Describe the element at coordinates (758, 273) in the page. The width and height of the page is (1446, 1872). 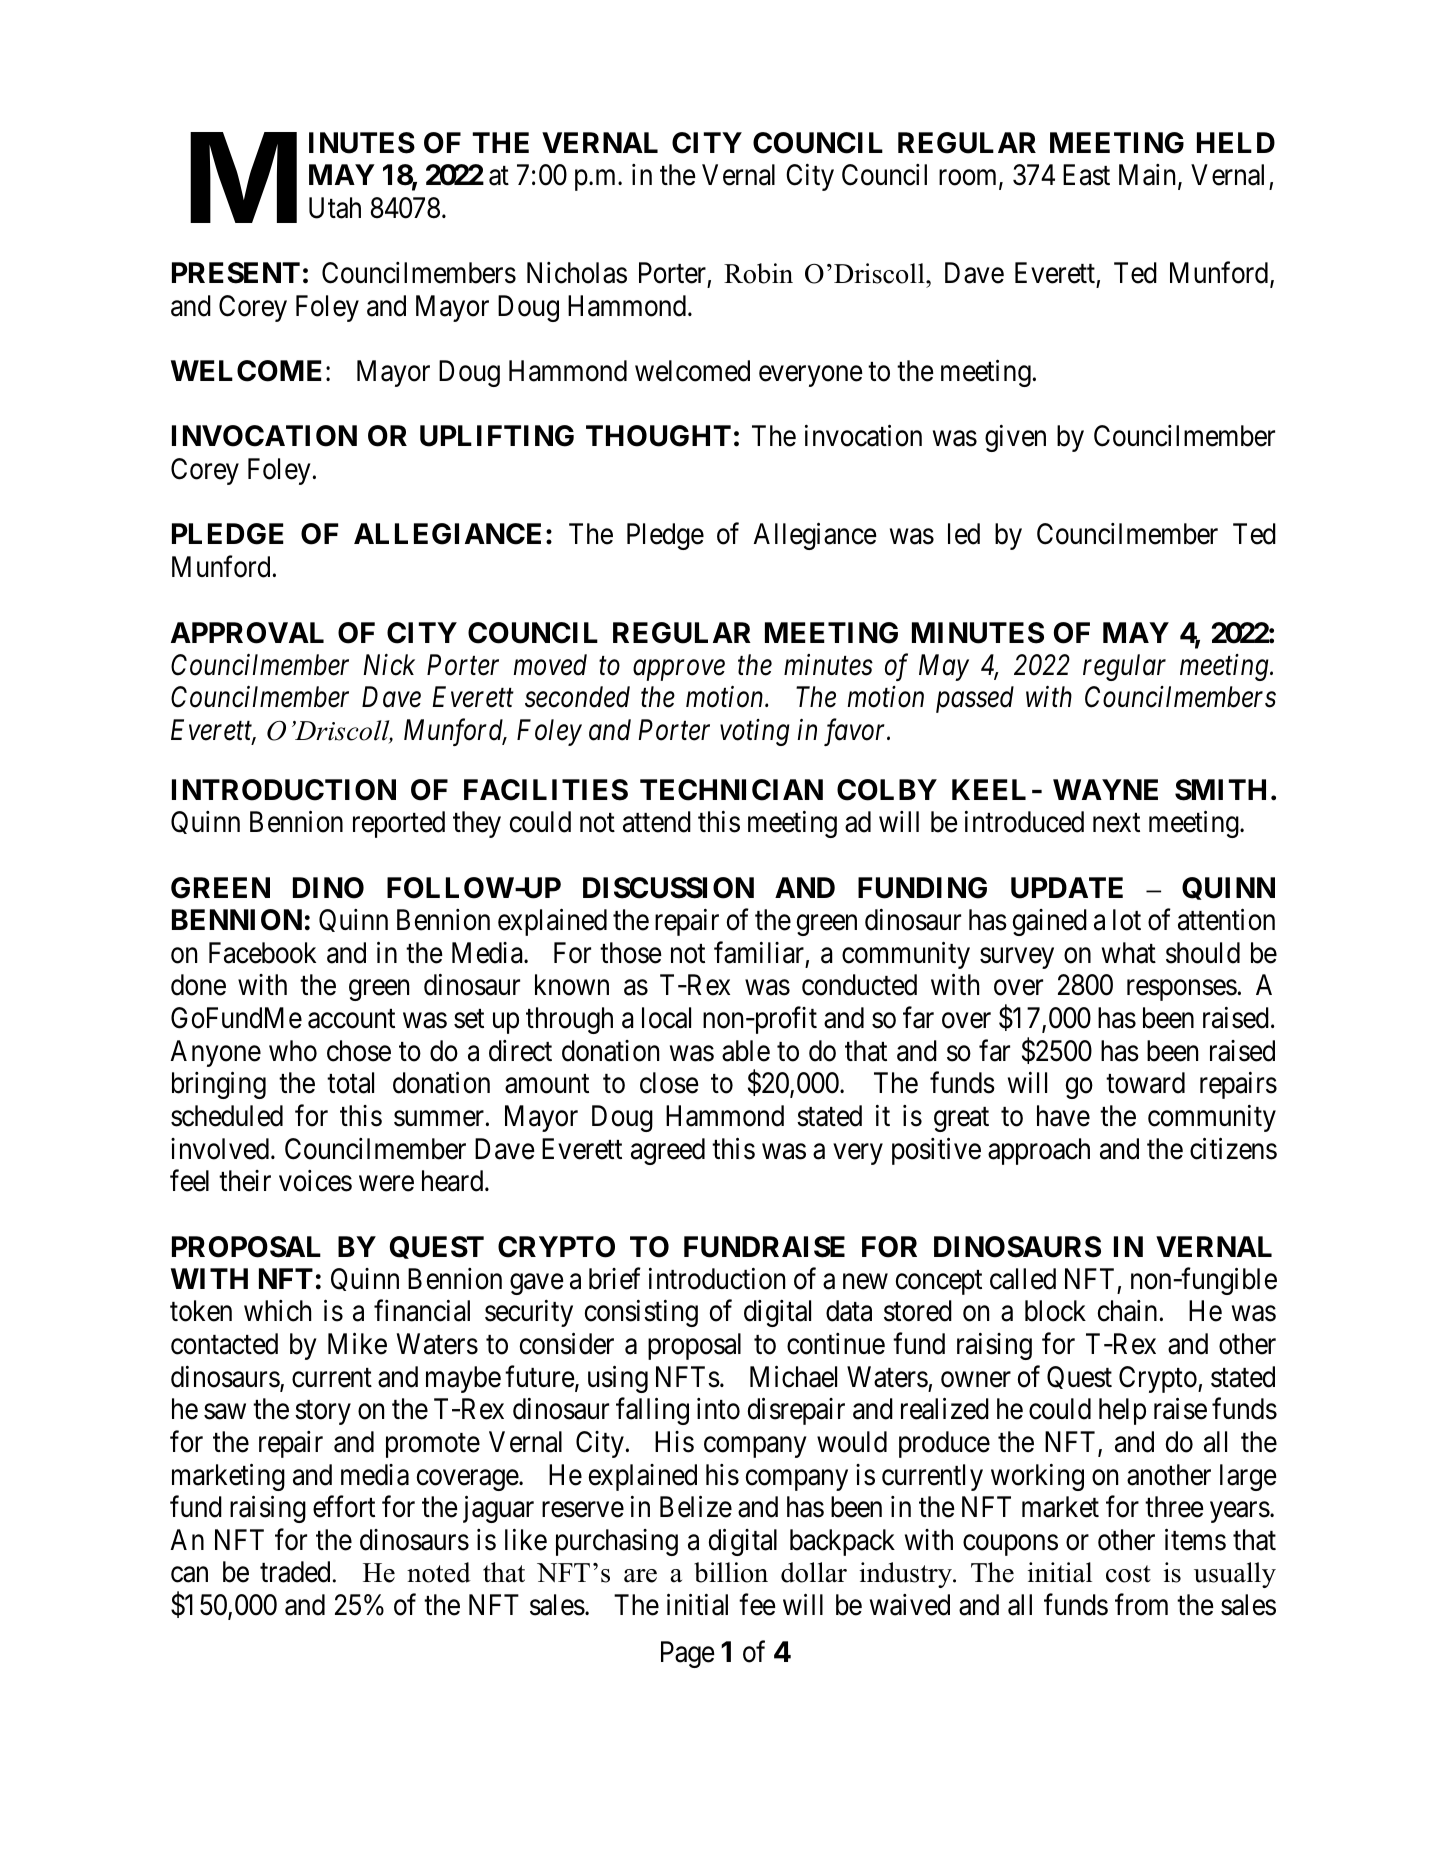
I see `Robin` at that location.
